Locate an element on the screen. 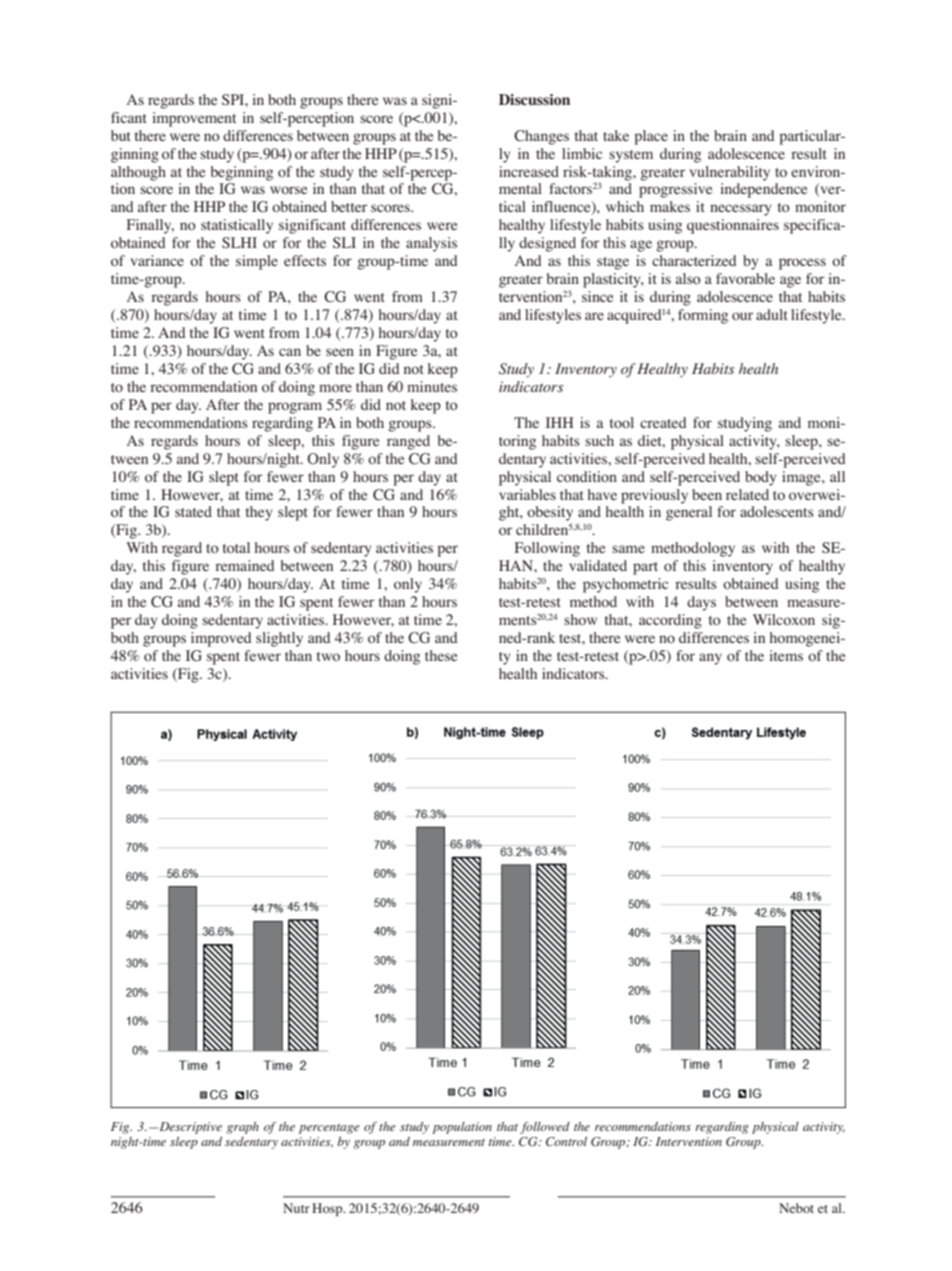 This screenshot has width=952, height=1271. improved is located at coordinates (221, 639).
